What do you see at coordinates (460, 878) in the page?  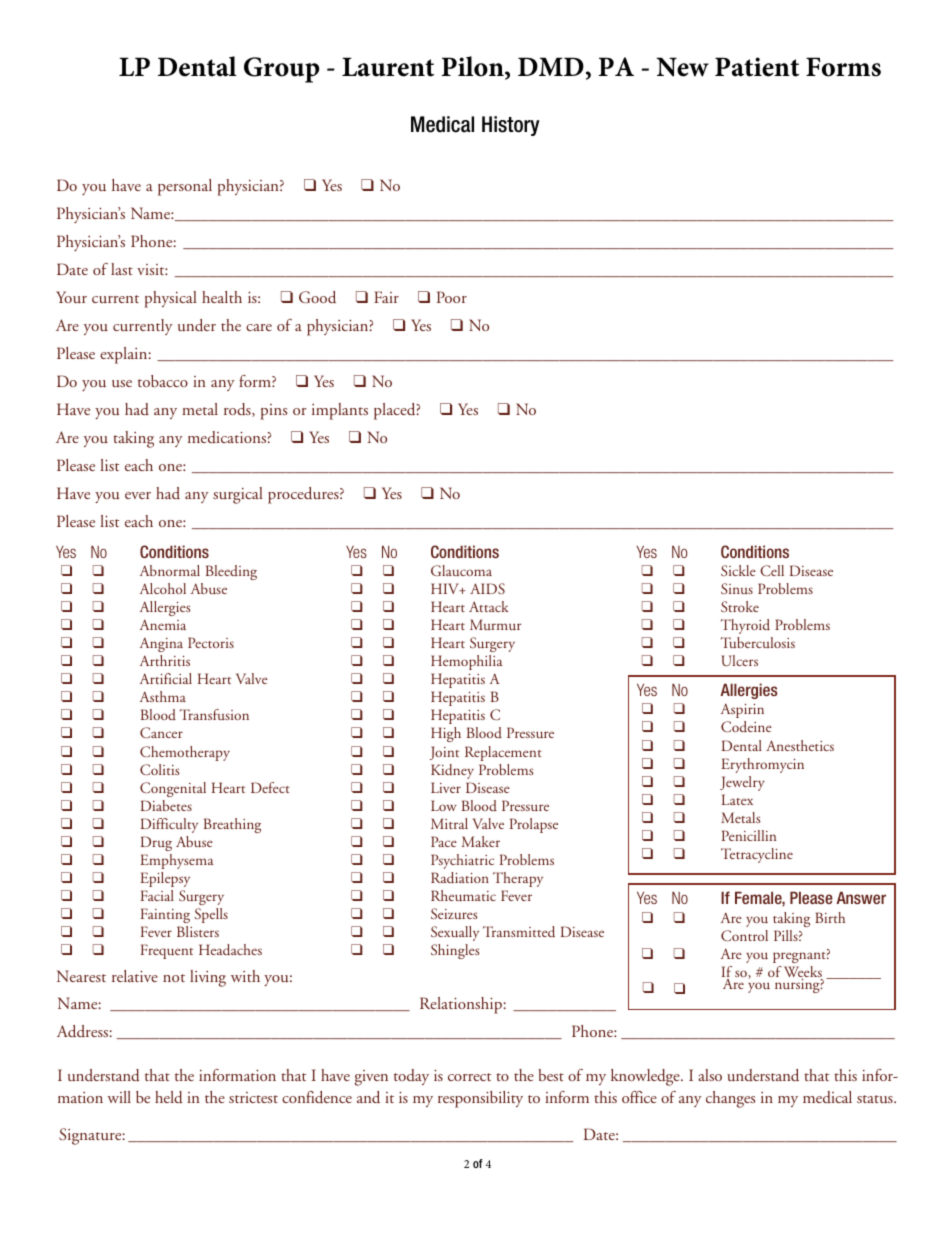 I see `Radiation` at bounding box center [460, 878].
